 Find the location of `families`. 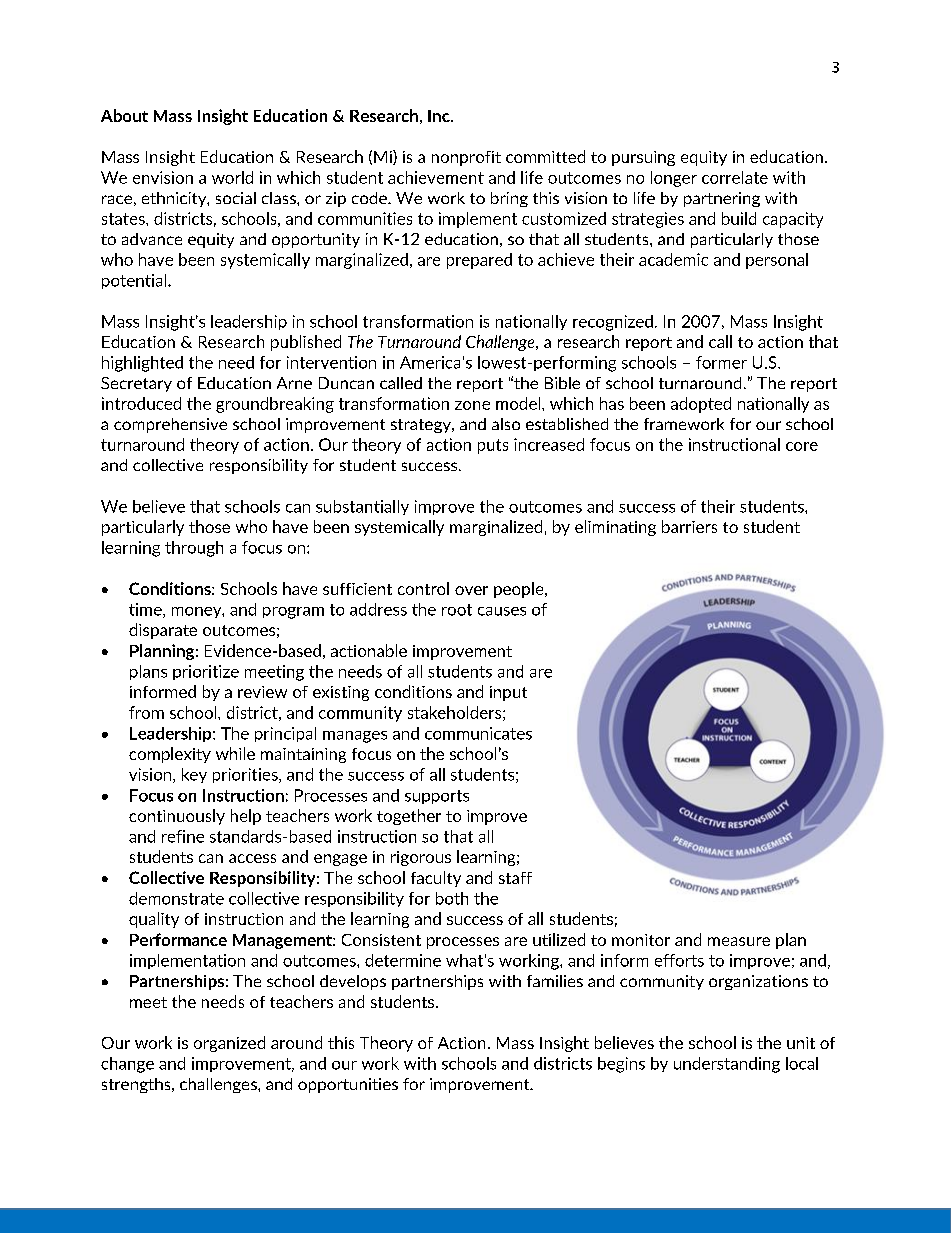

families is located at coordinates (555, 981).
